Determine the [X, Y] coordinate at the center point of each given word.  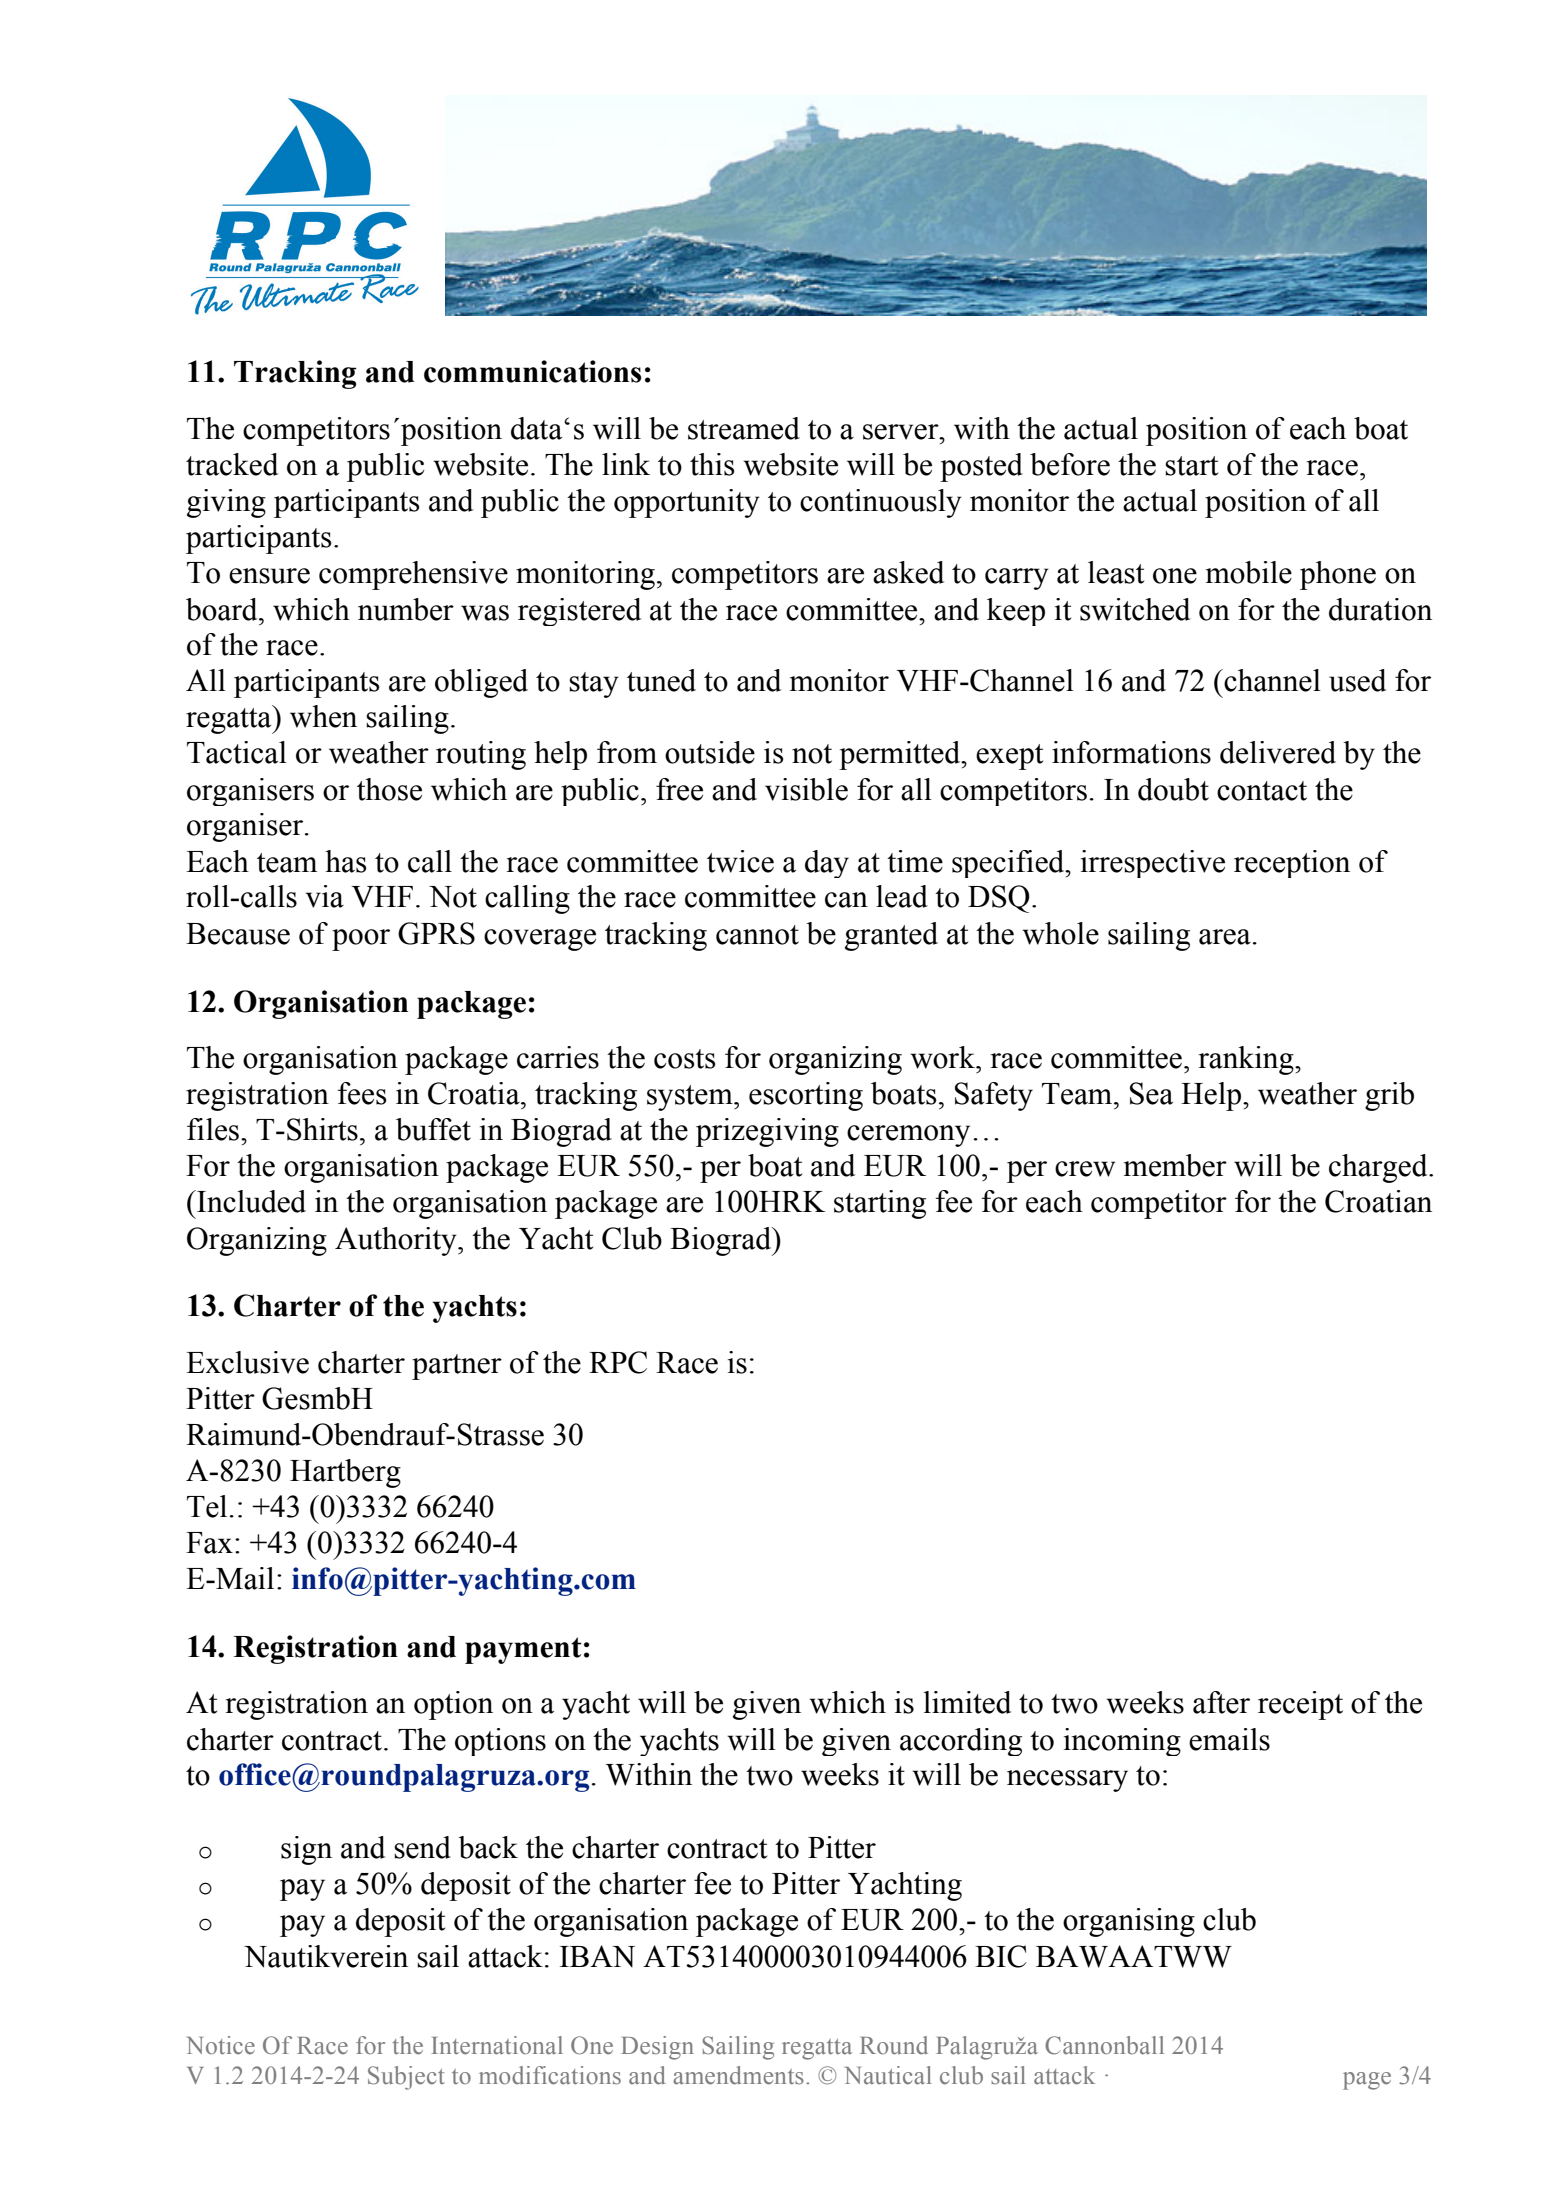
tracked [232, 464]
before [1070, 464]
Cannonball [1104, 2045]
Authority [397, 1241]
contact [1262, 791]
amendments [738, 2075]
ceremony [908, 1136]
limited [967, 1702]
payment [523, 1650]
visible [806, 789]
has [346, 861]
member [1175, 1165]
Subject [406, 2078]
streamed [744, 428]
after [1221, 1702]
